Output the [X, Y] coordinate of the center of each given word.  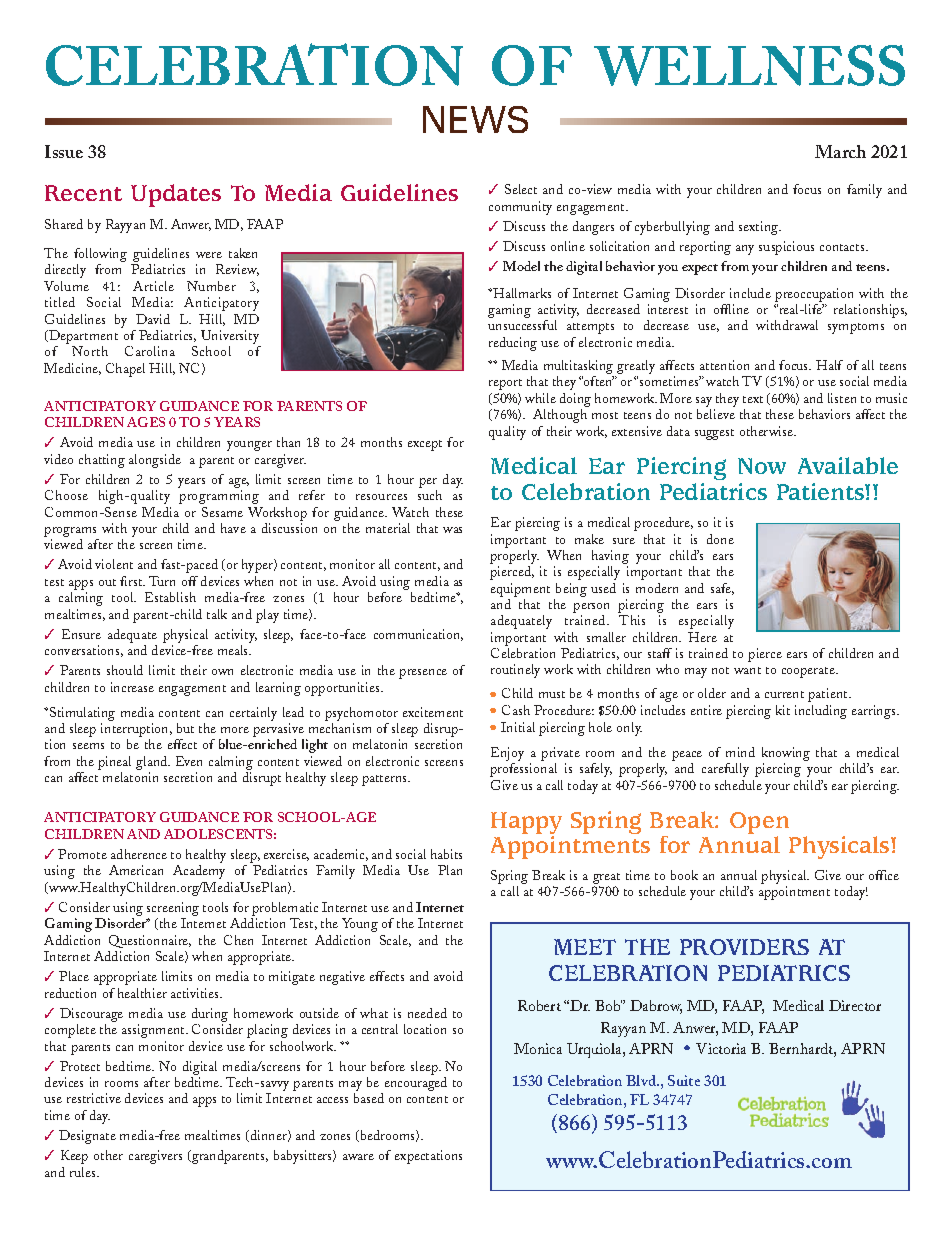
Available [848, 465]
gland [153, 763]
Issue [64, 151]
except [425, 445]
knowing [786, 755]
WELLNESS [749, 65]
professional [523, 770]
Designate [87, 1137]
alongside [155, 461]
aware [358, 1157]
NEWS [475, 119]
